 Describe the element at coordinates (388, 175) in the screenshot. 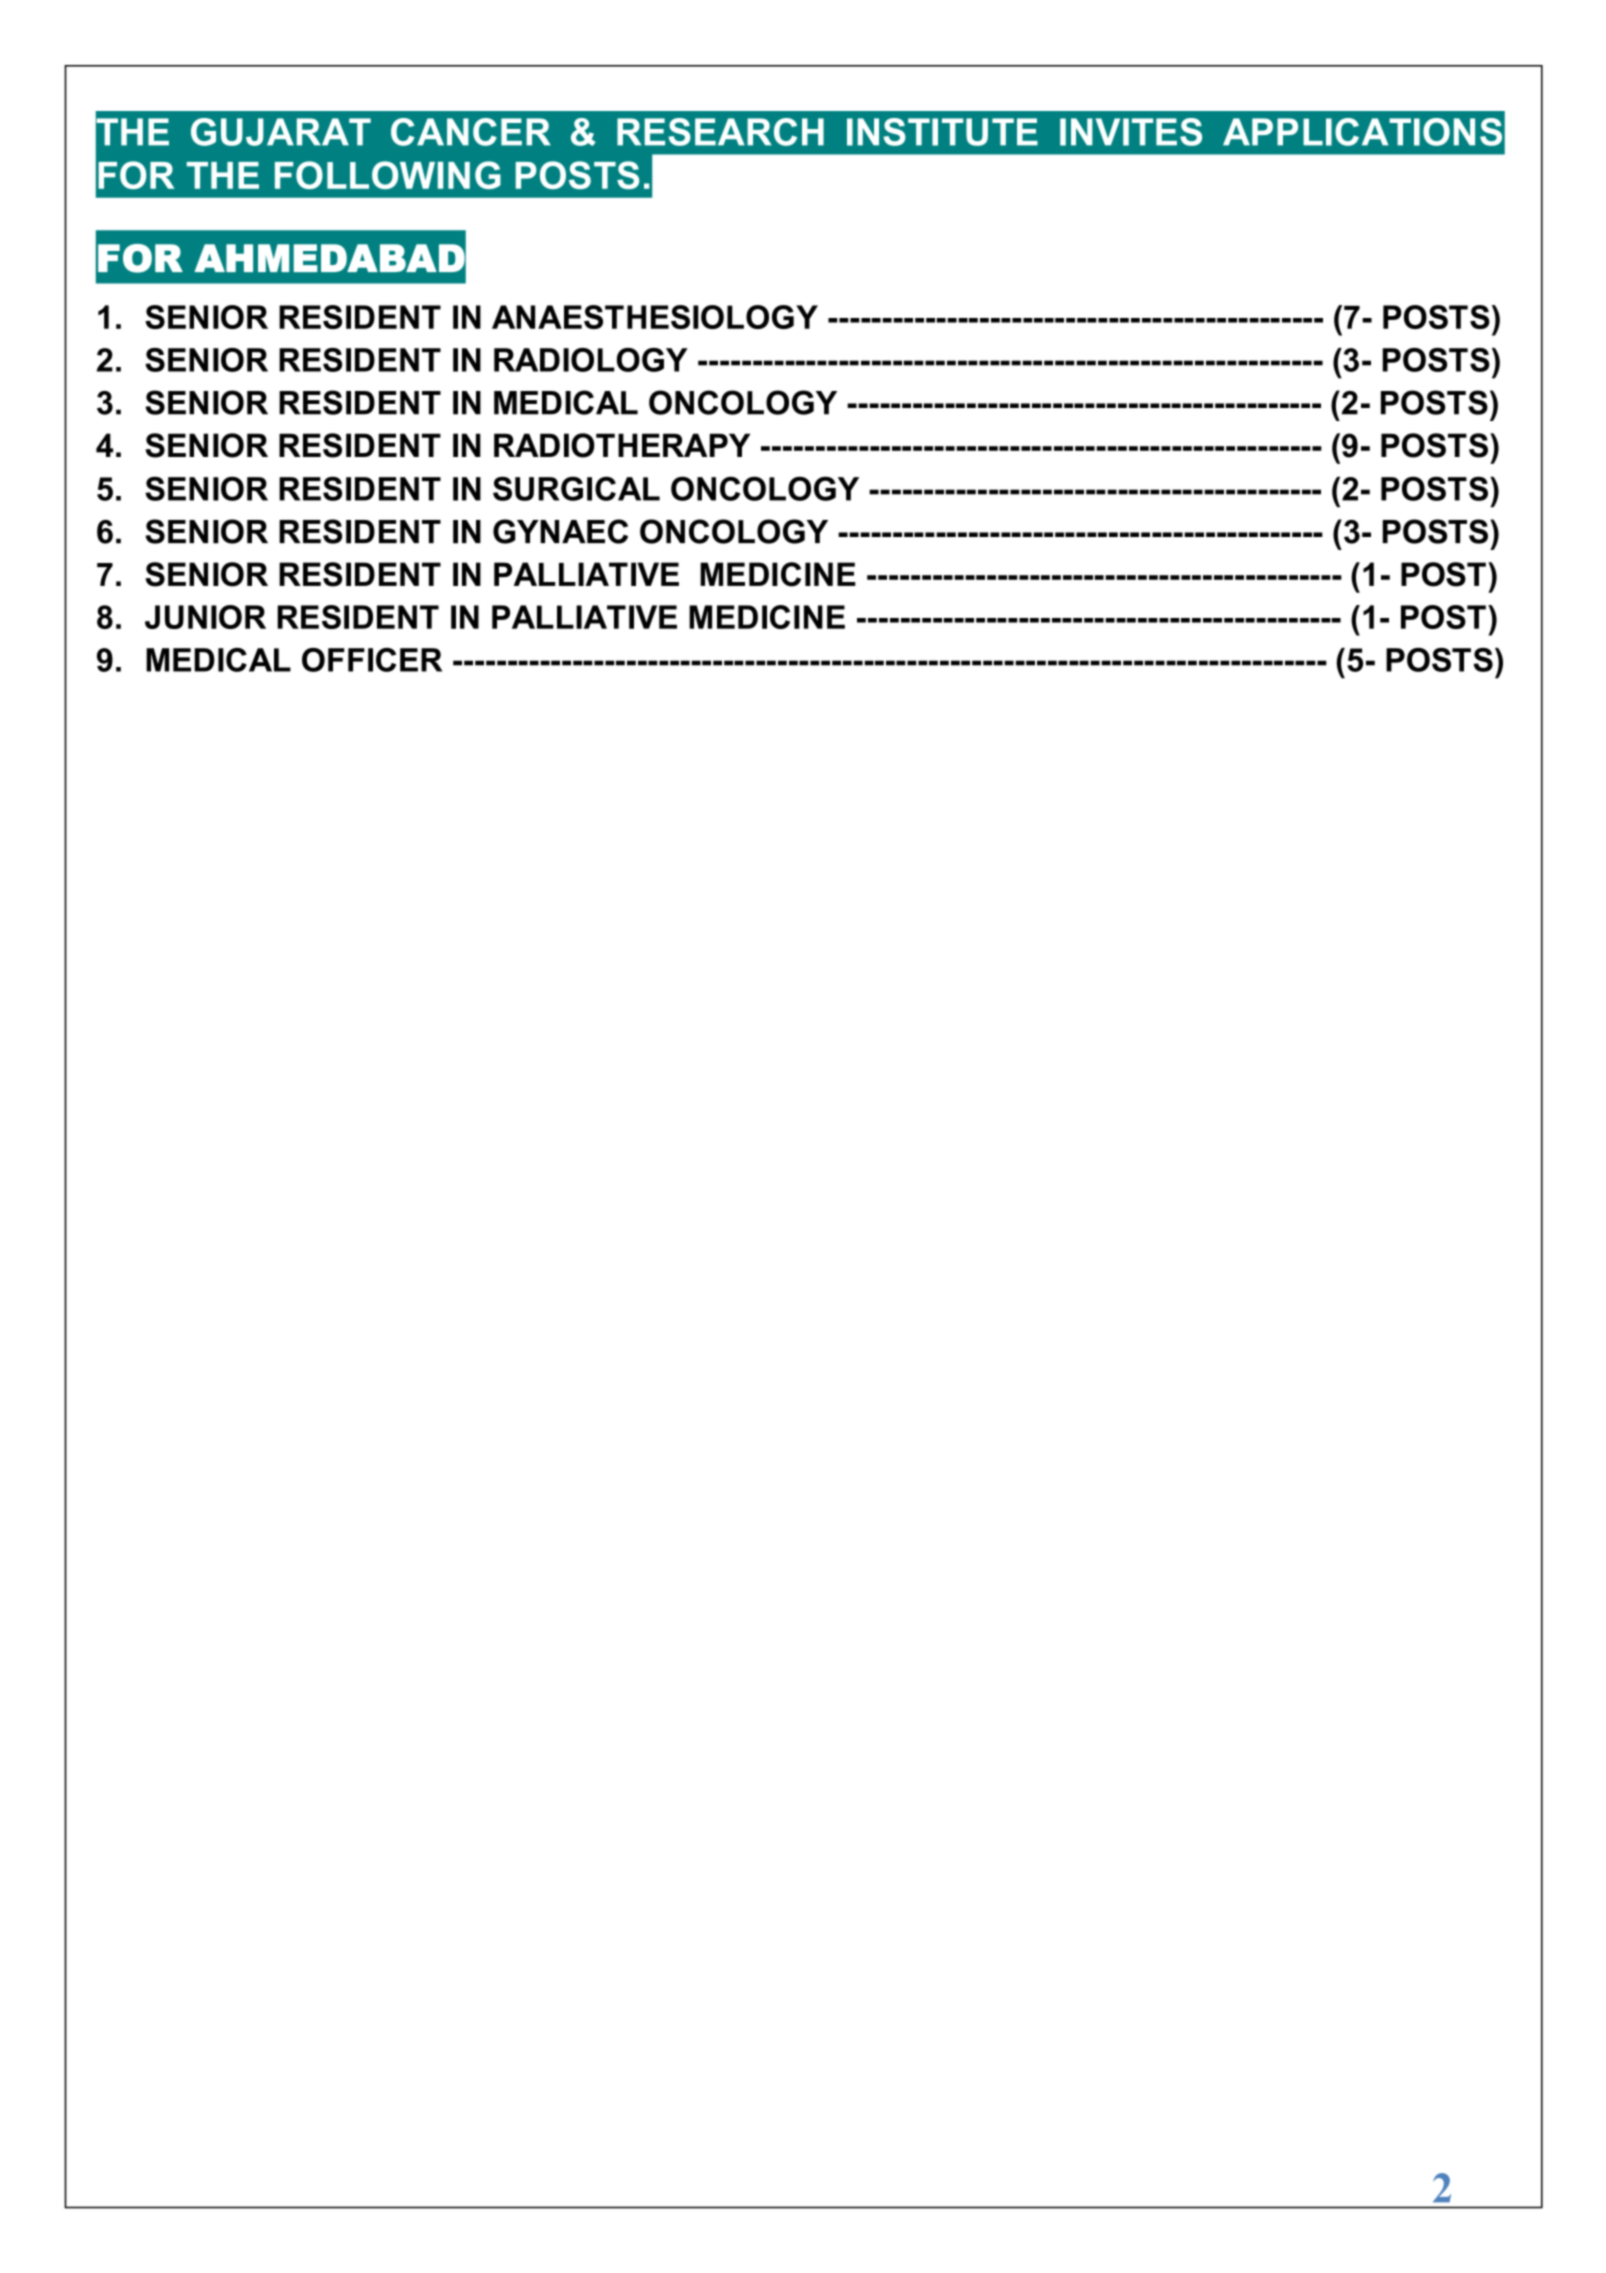

I see `FOLLOWING` at that location.
